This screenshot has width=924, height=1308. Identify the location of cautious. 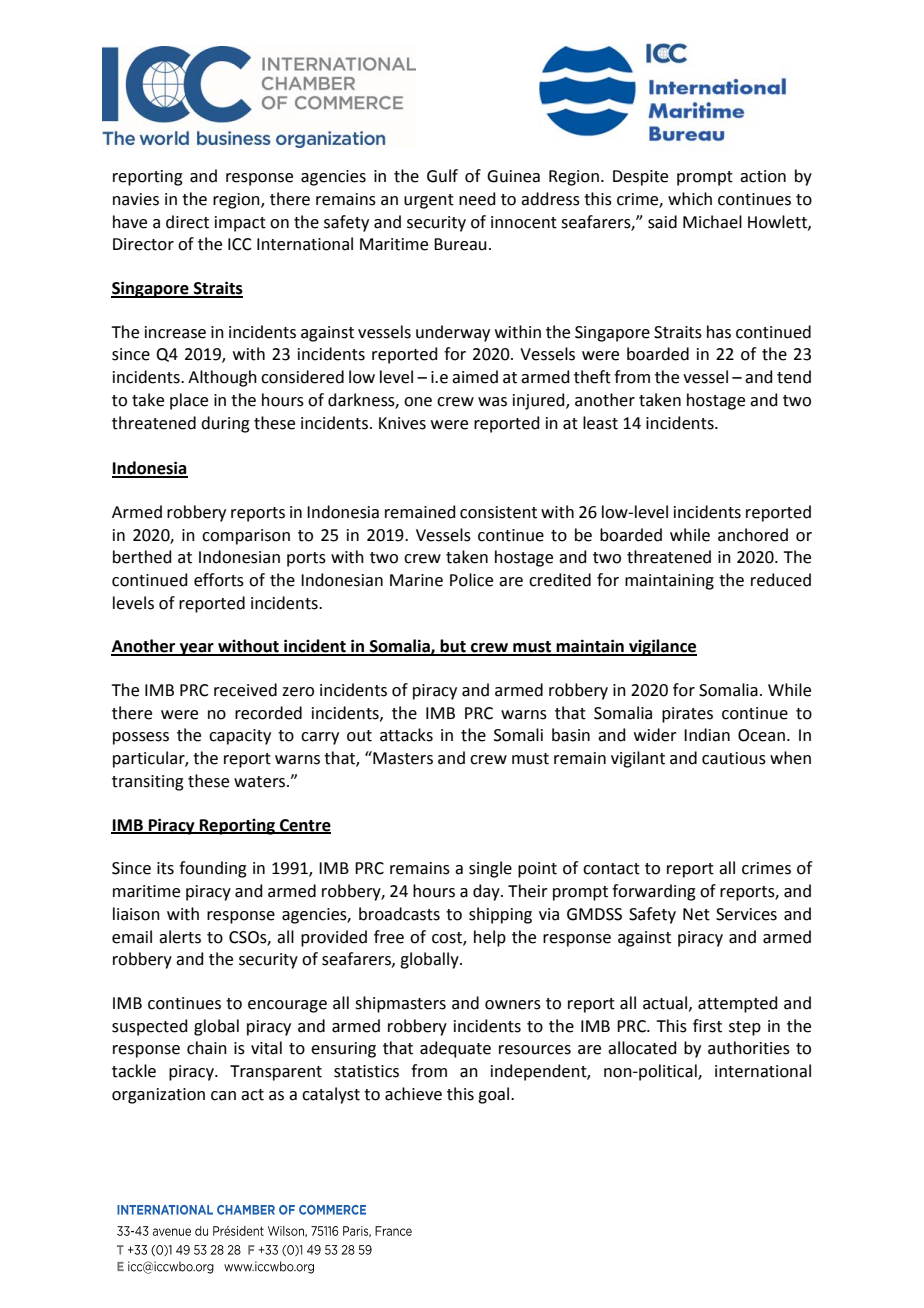
(734, 758).
